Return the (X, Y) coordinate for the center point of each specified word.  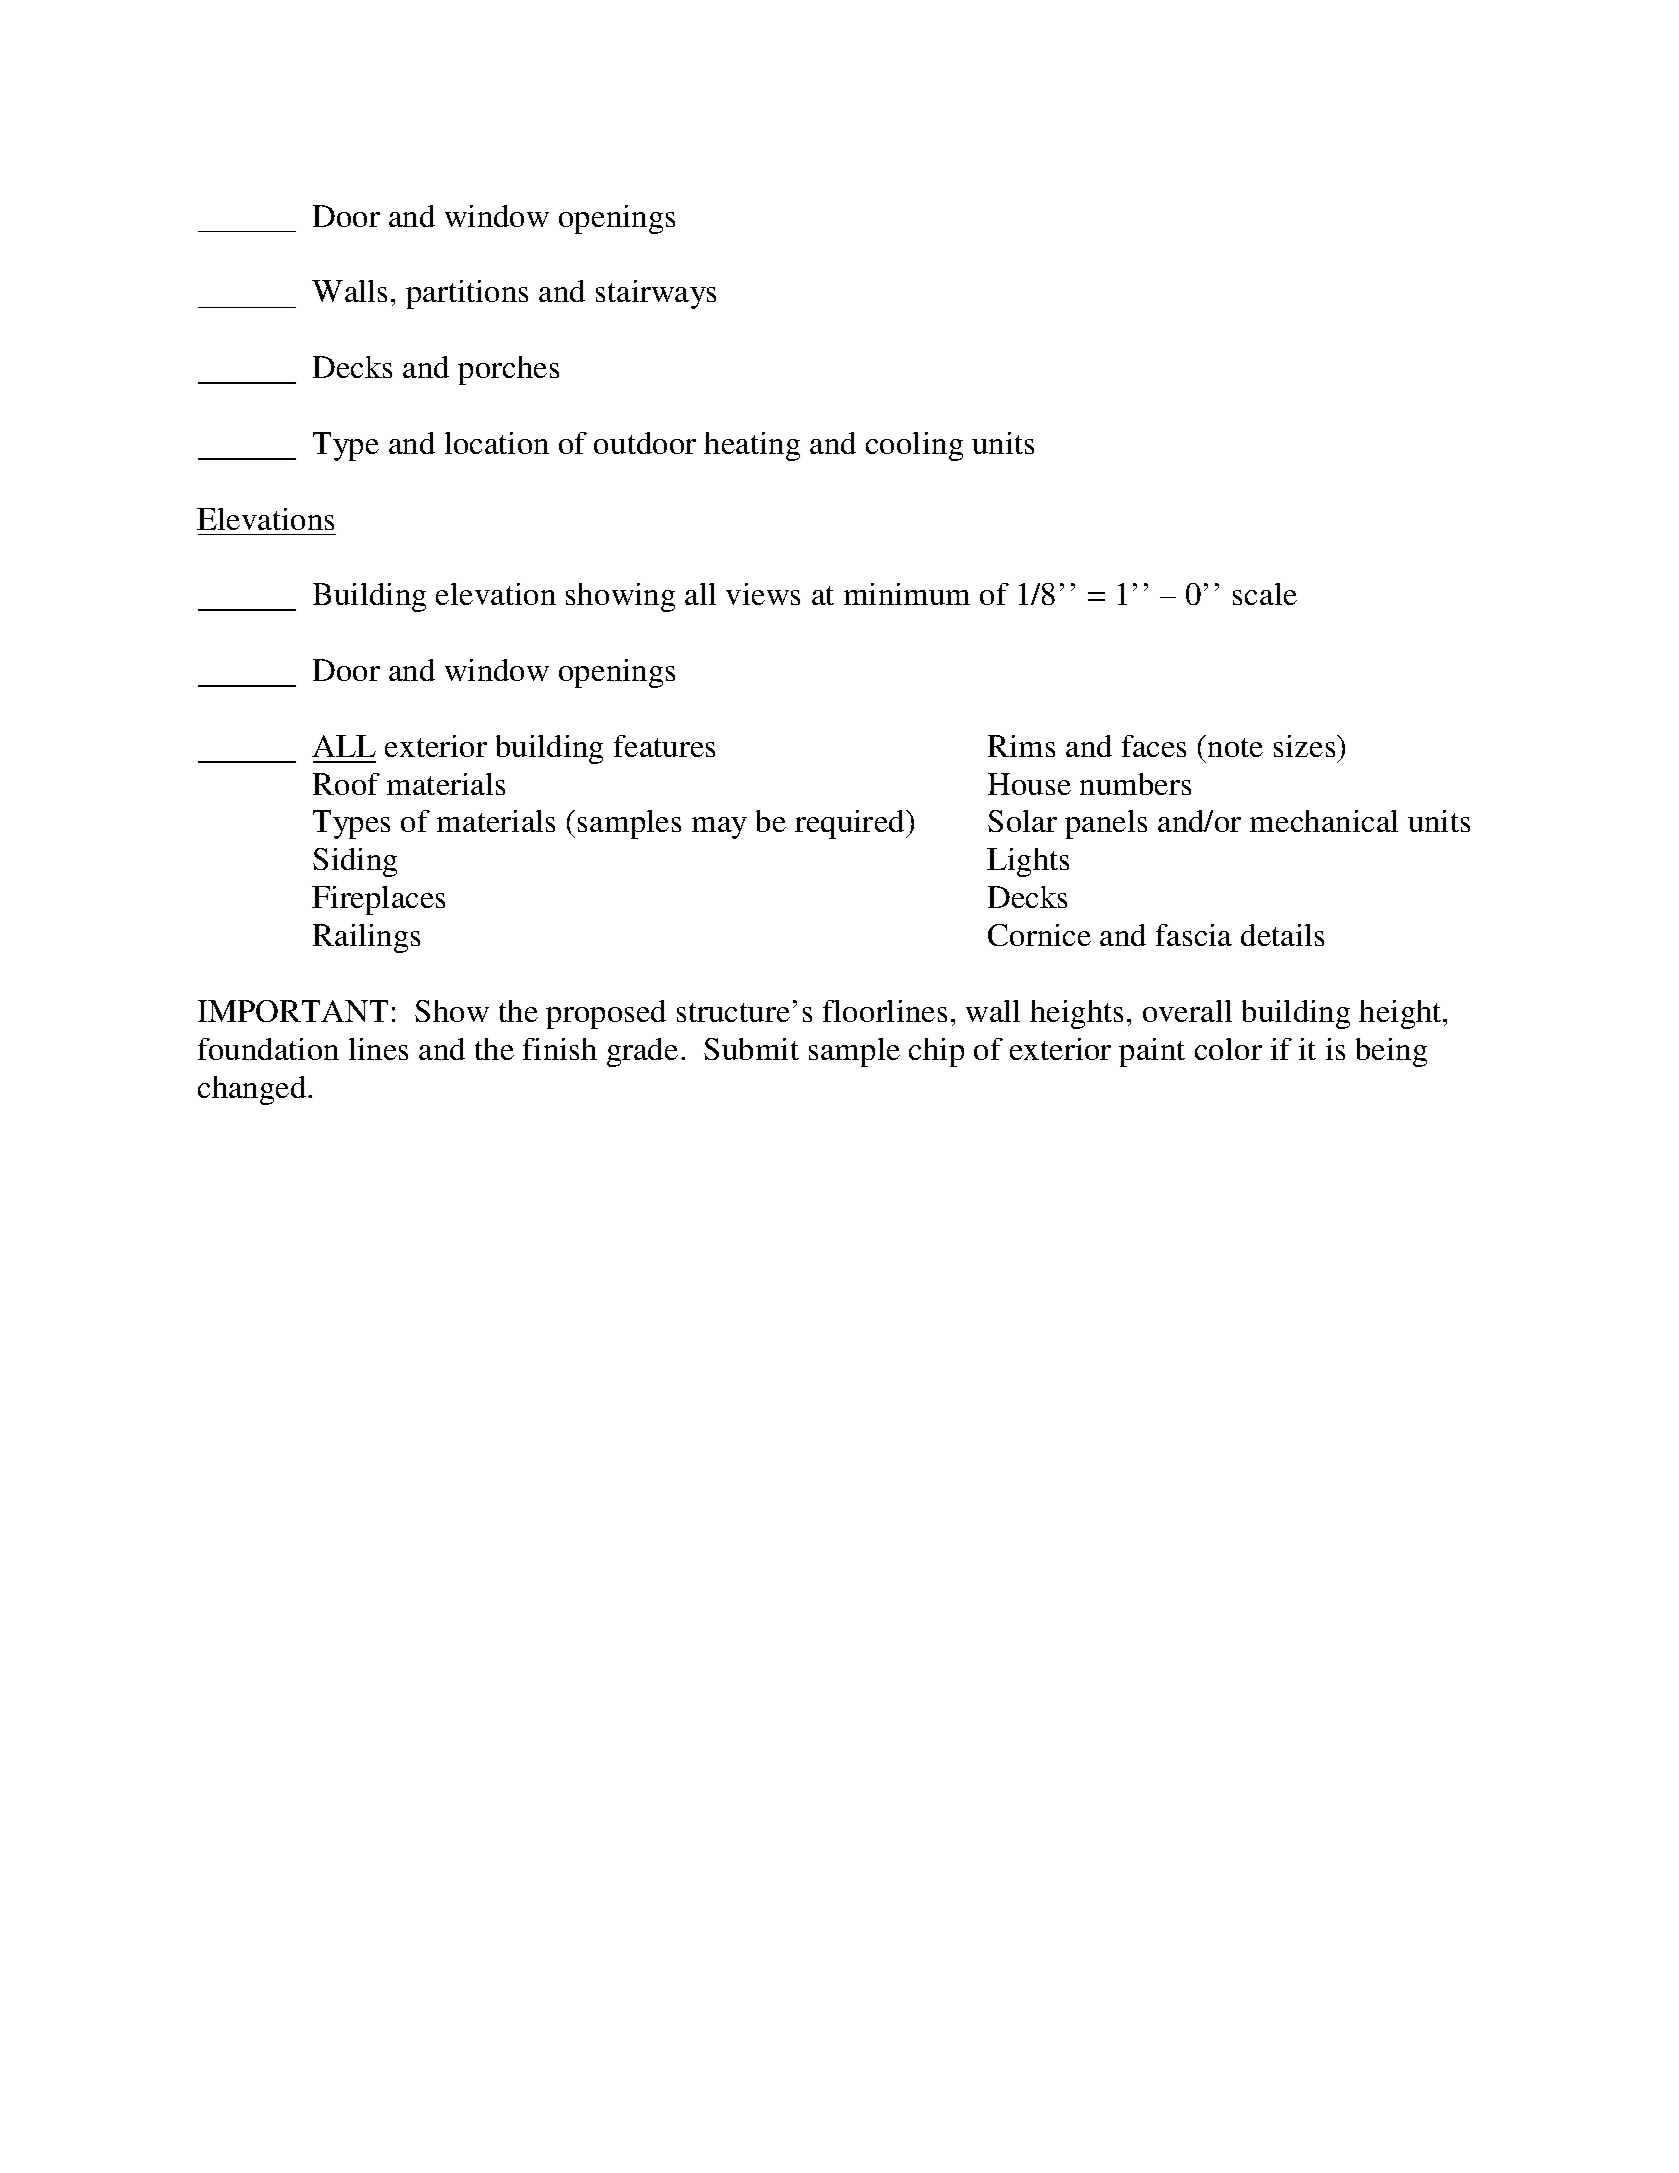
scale (1265, 594)
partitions (467, 294)
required (851, 824)
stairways (656, 294)
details (1282, 935)
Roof (346, 784)
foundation (268, 1049)
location (497, 443)
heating (752, 446)
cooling (914, 446)
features (664, 746)
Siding (355, 862)
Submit (751, 1049)
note (1235, 747)
